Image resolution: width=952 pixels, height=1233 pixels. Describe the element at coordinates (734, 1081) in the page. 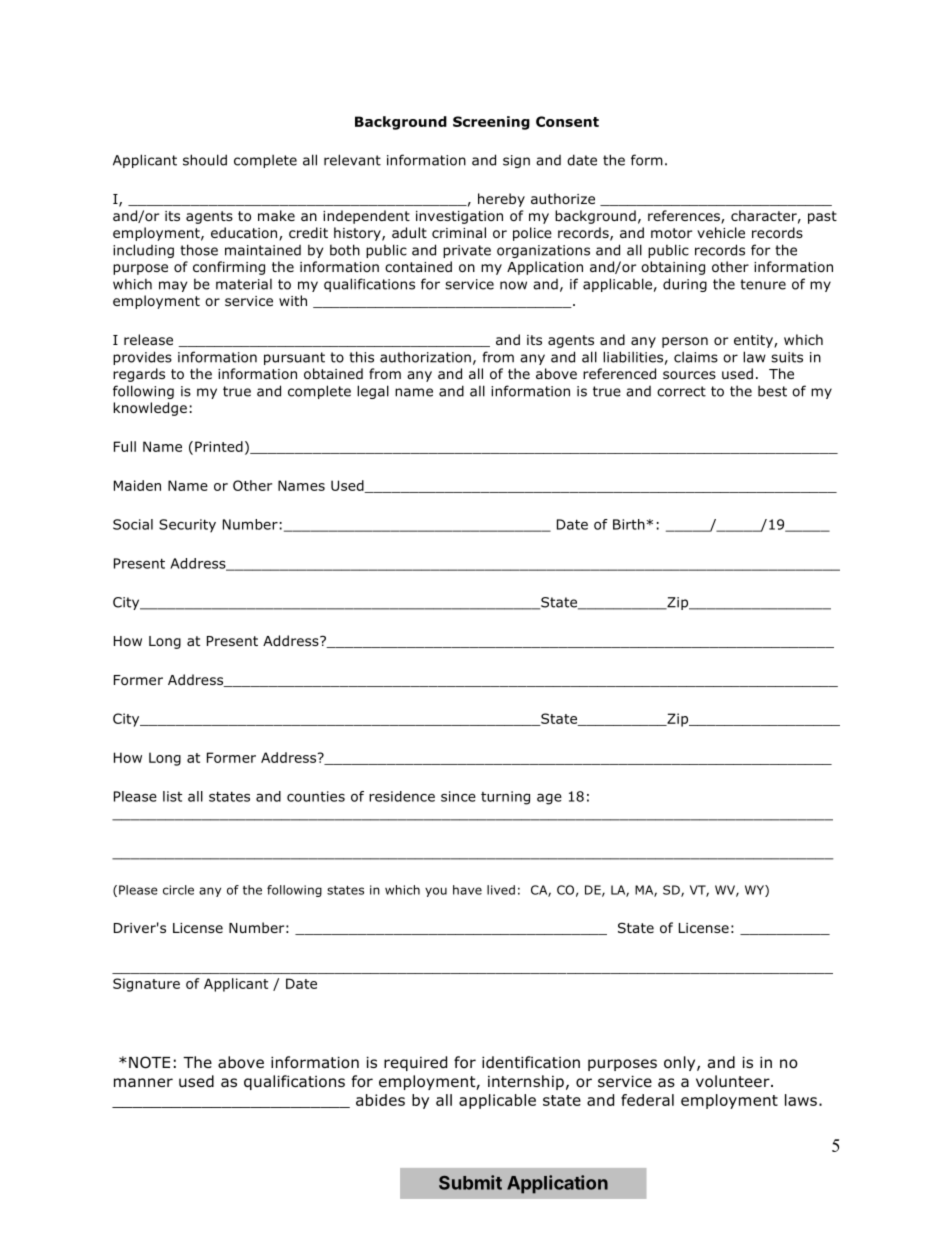

I see `volunteer` at that location.
